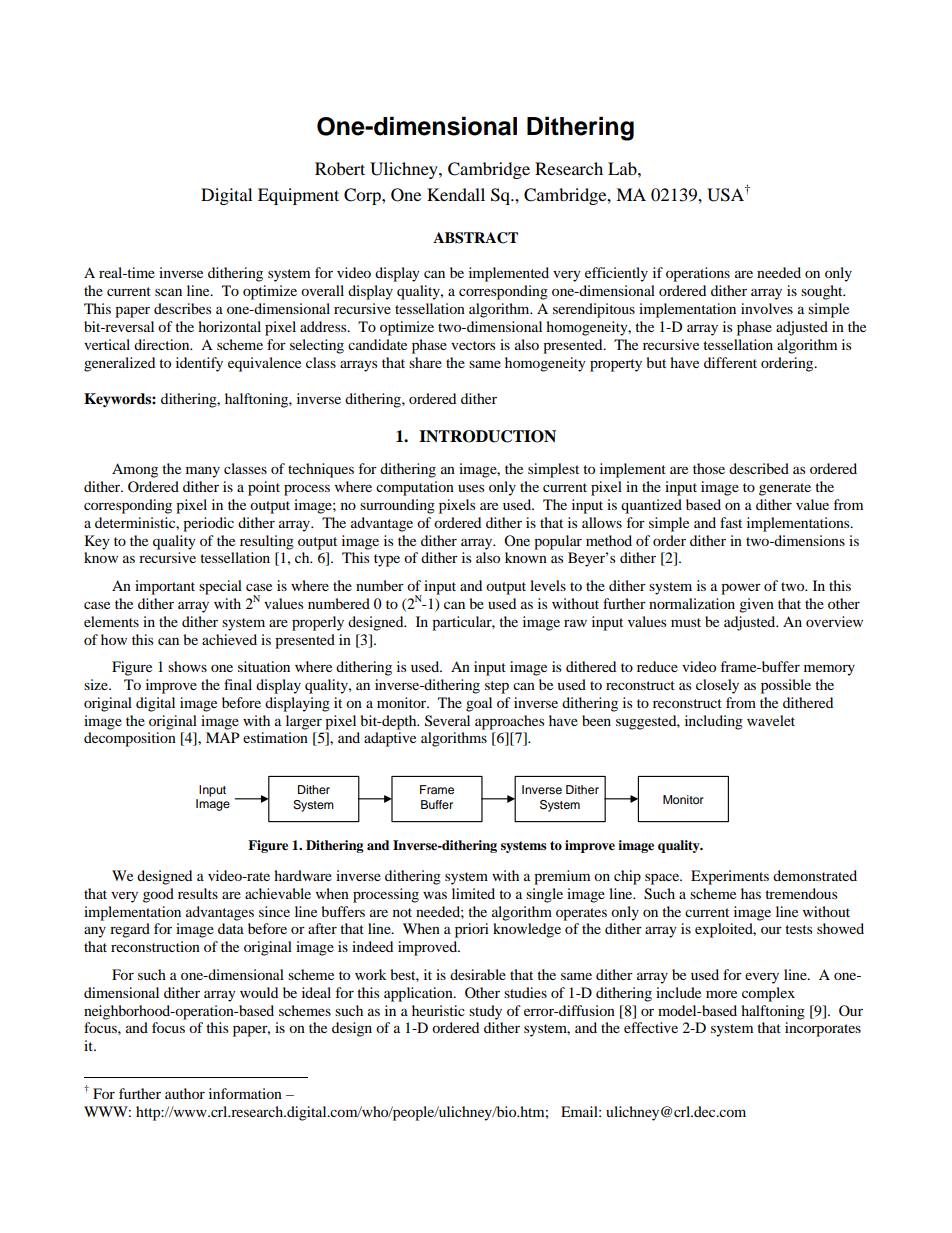 Image resolution: width=952 pixels, height=1233 pixels. What do you see at coordinates (485, 1012) in the screenshot?
I see `study` at bounding box center [485, 1012].
